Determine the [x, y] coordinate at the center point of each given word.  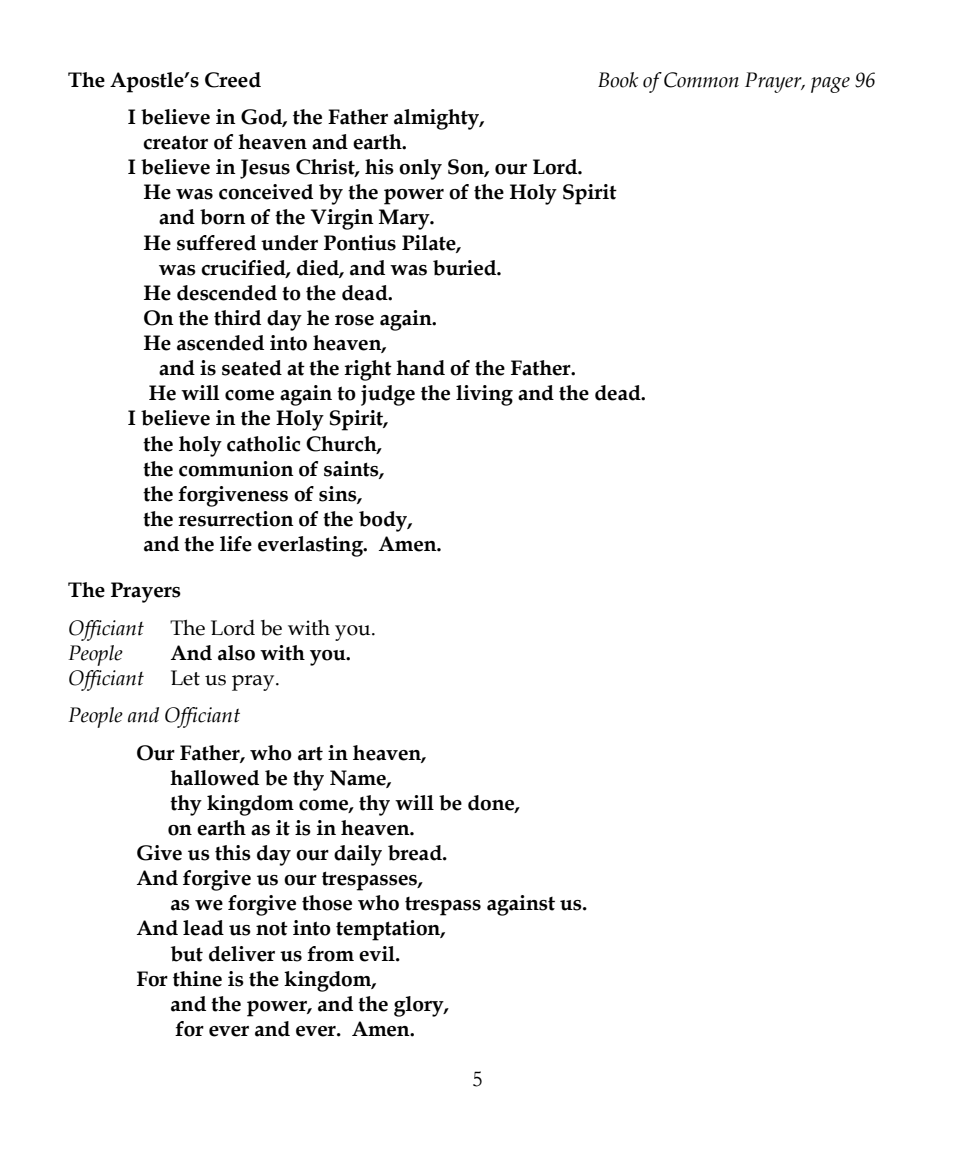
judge [388, 395]
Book [618, 80]
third [237, 318]
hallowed [214, 778]
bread [416, 853]
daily [358, 855]
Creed [233, 80]
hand [420, 368]
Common [701, 80]
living [484, 395]
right [368, 370]
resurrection [236, 519]
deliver [242, 954]
